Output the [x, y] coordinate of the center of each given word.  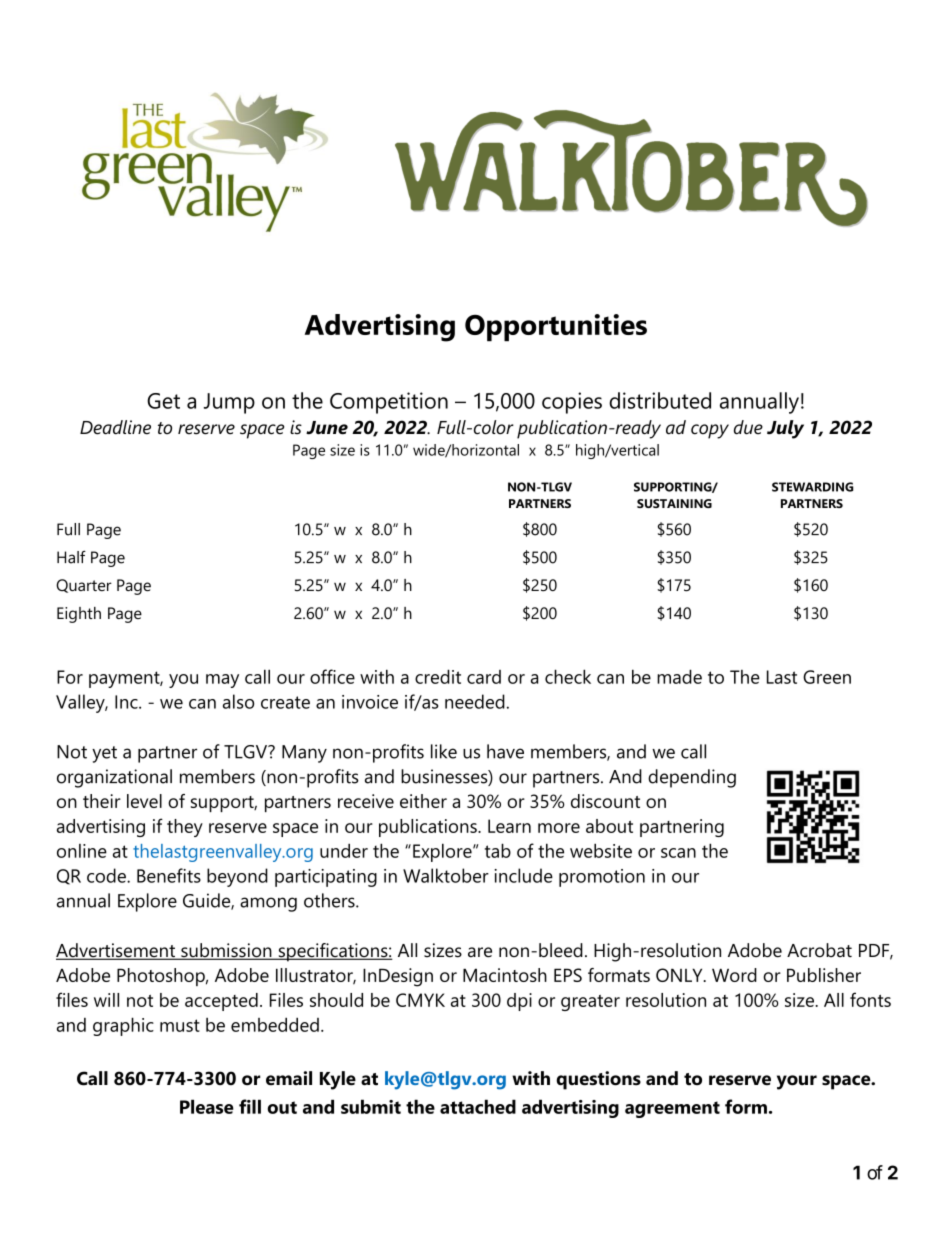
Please [207, 1106]
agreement [672, 1109]
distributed [660, 400]
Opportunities [556, 328]
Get [163, 401]
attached [478, 1106]
